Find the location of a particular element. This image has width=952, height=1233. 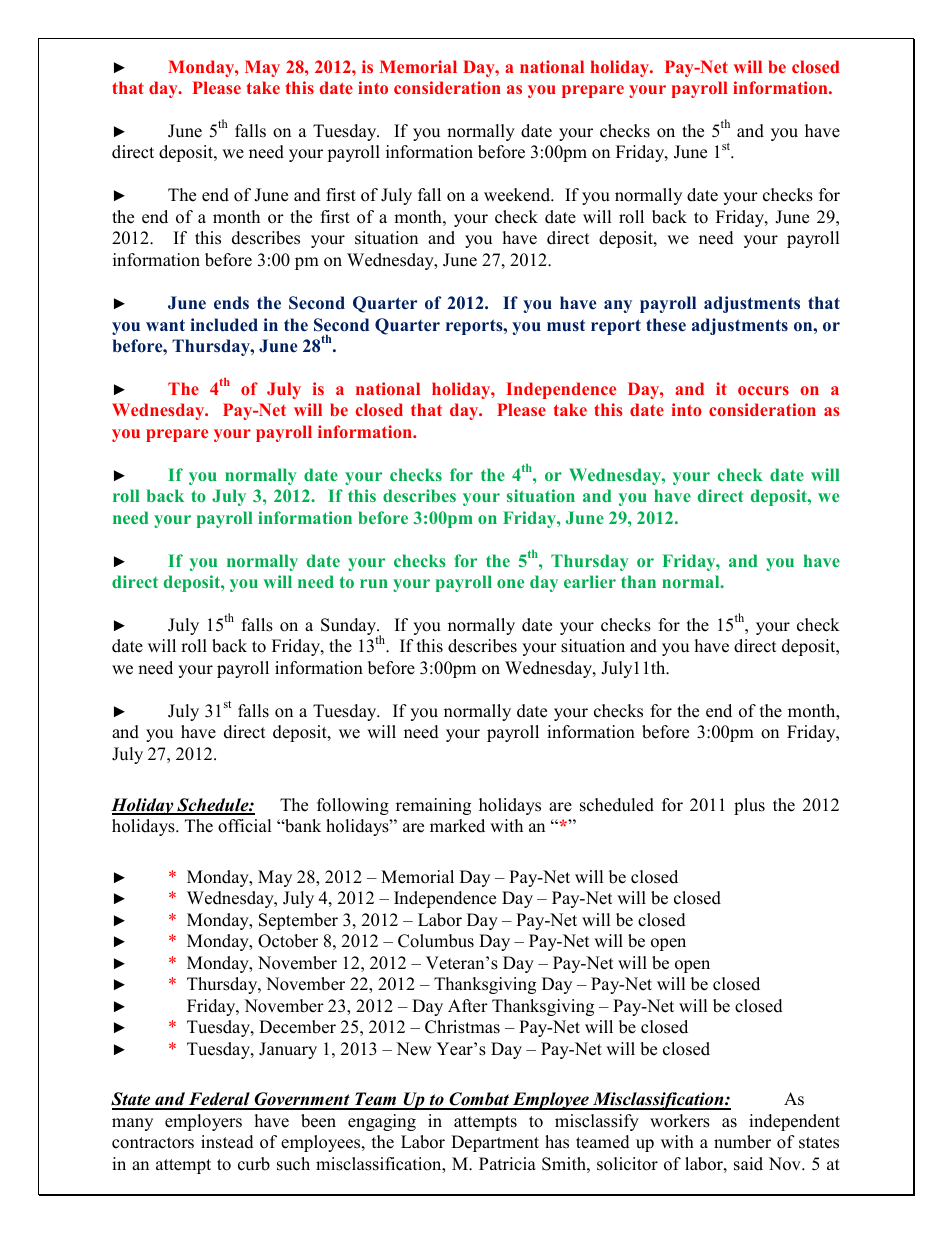

these is located at coordinates (666, 325).
